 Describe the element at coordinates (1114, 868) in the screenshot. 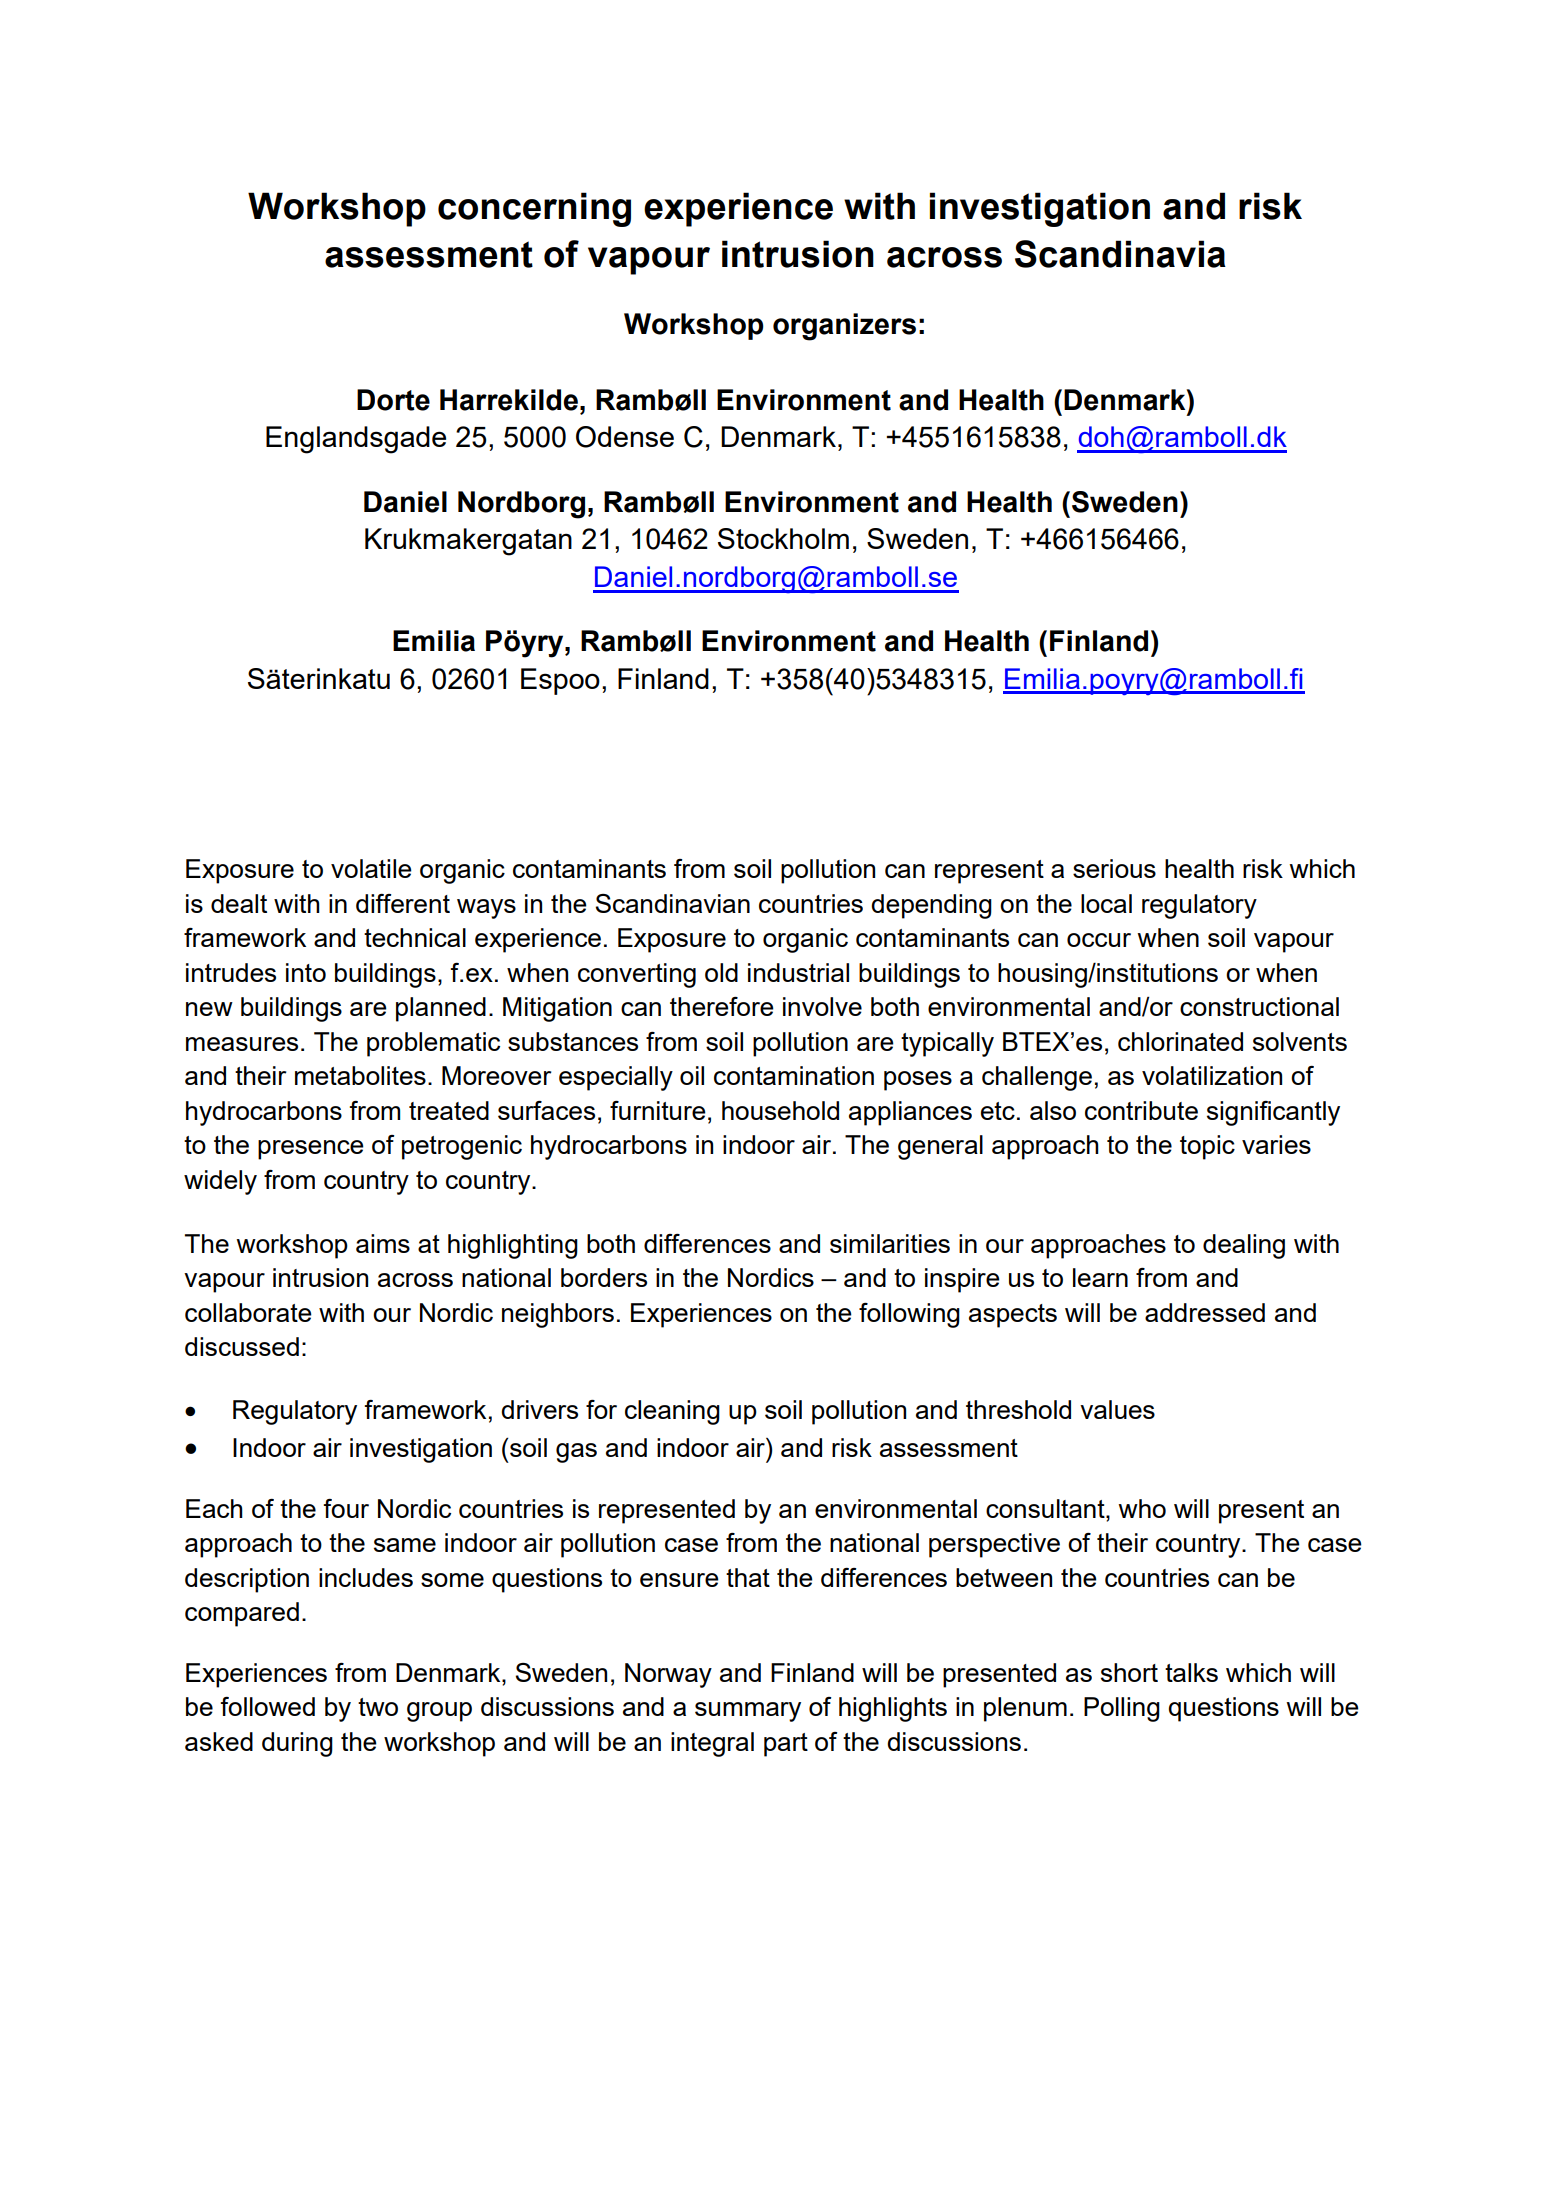

I see `serious` at that location.
